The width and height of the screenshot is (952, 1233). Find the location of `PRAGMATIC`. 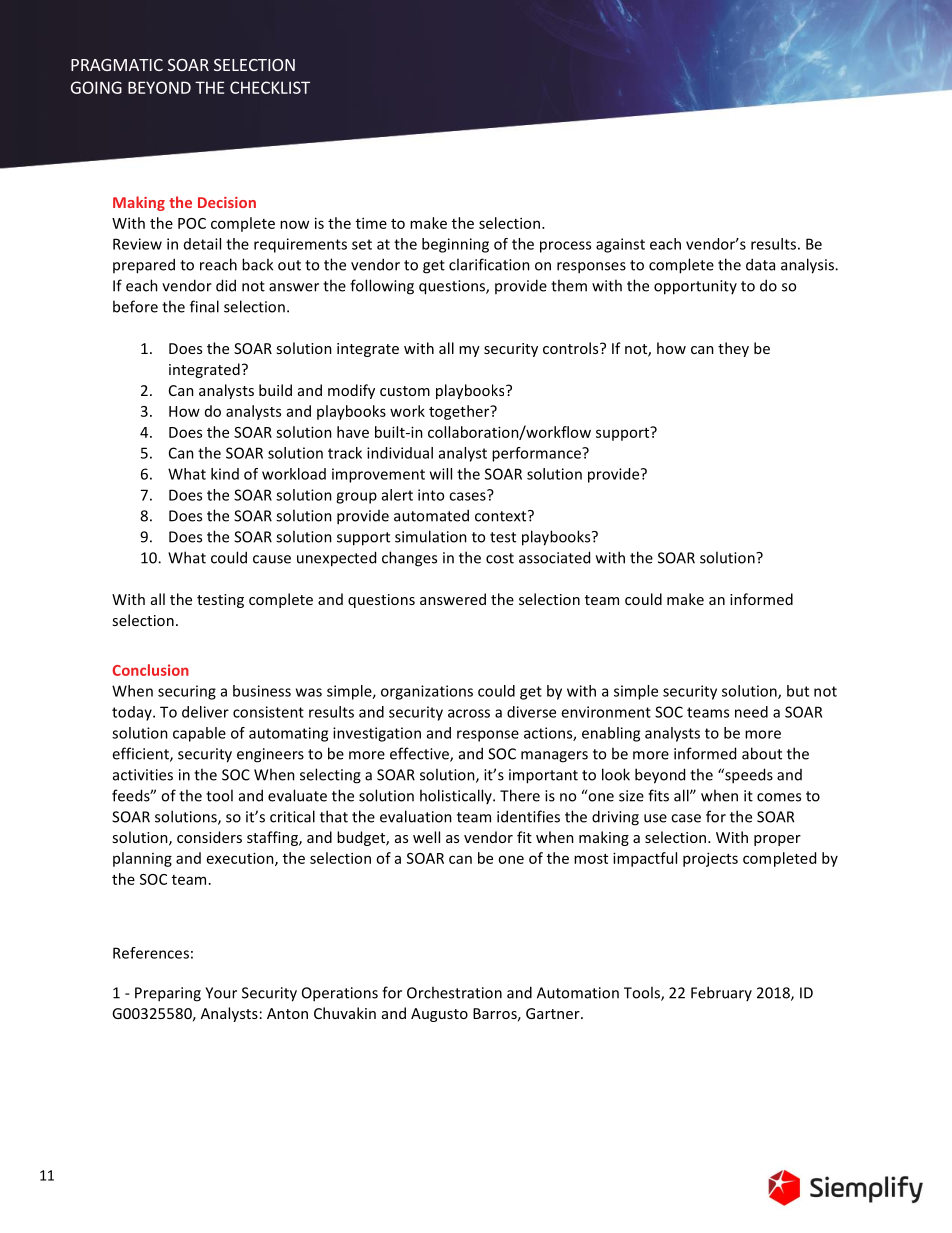

PRAGMATIC is located at coordinates (117, 65).
